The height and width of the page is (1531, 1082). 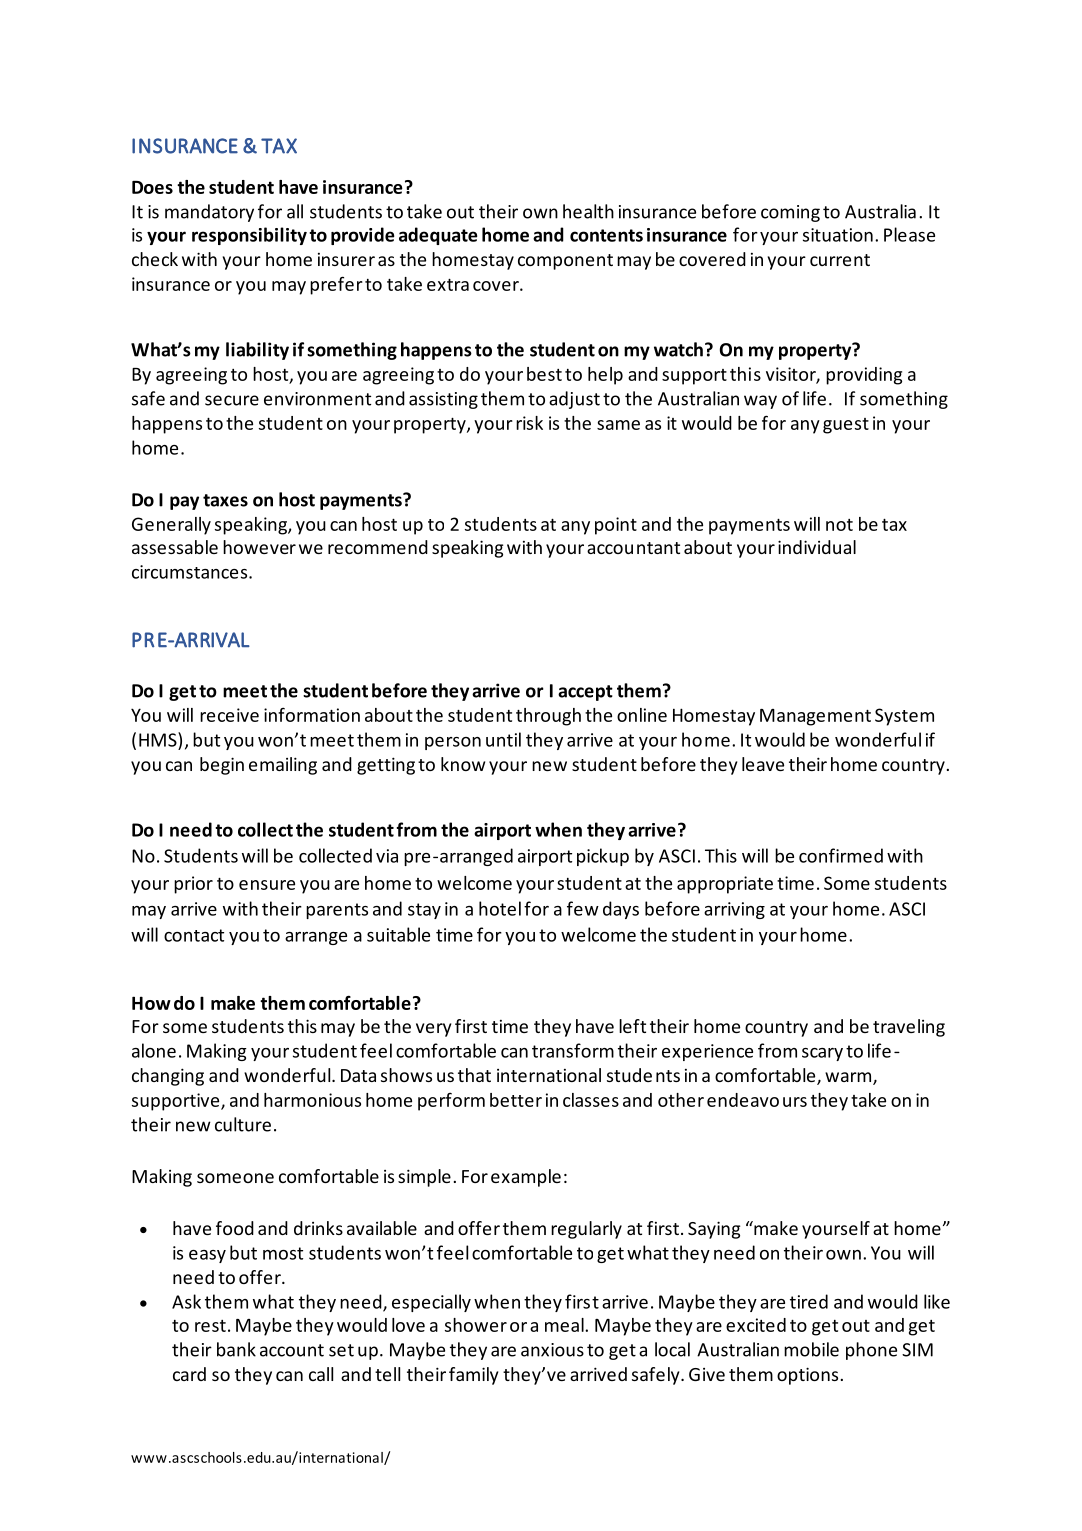 I want to click on anxious, so click(x=552, y=1350).
